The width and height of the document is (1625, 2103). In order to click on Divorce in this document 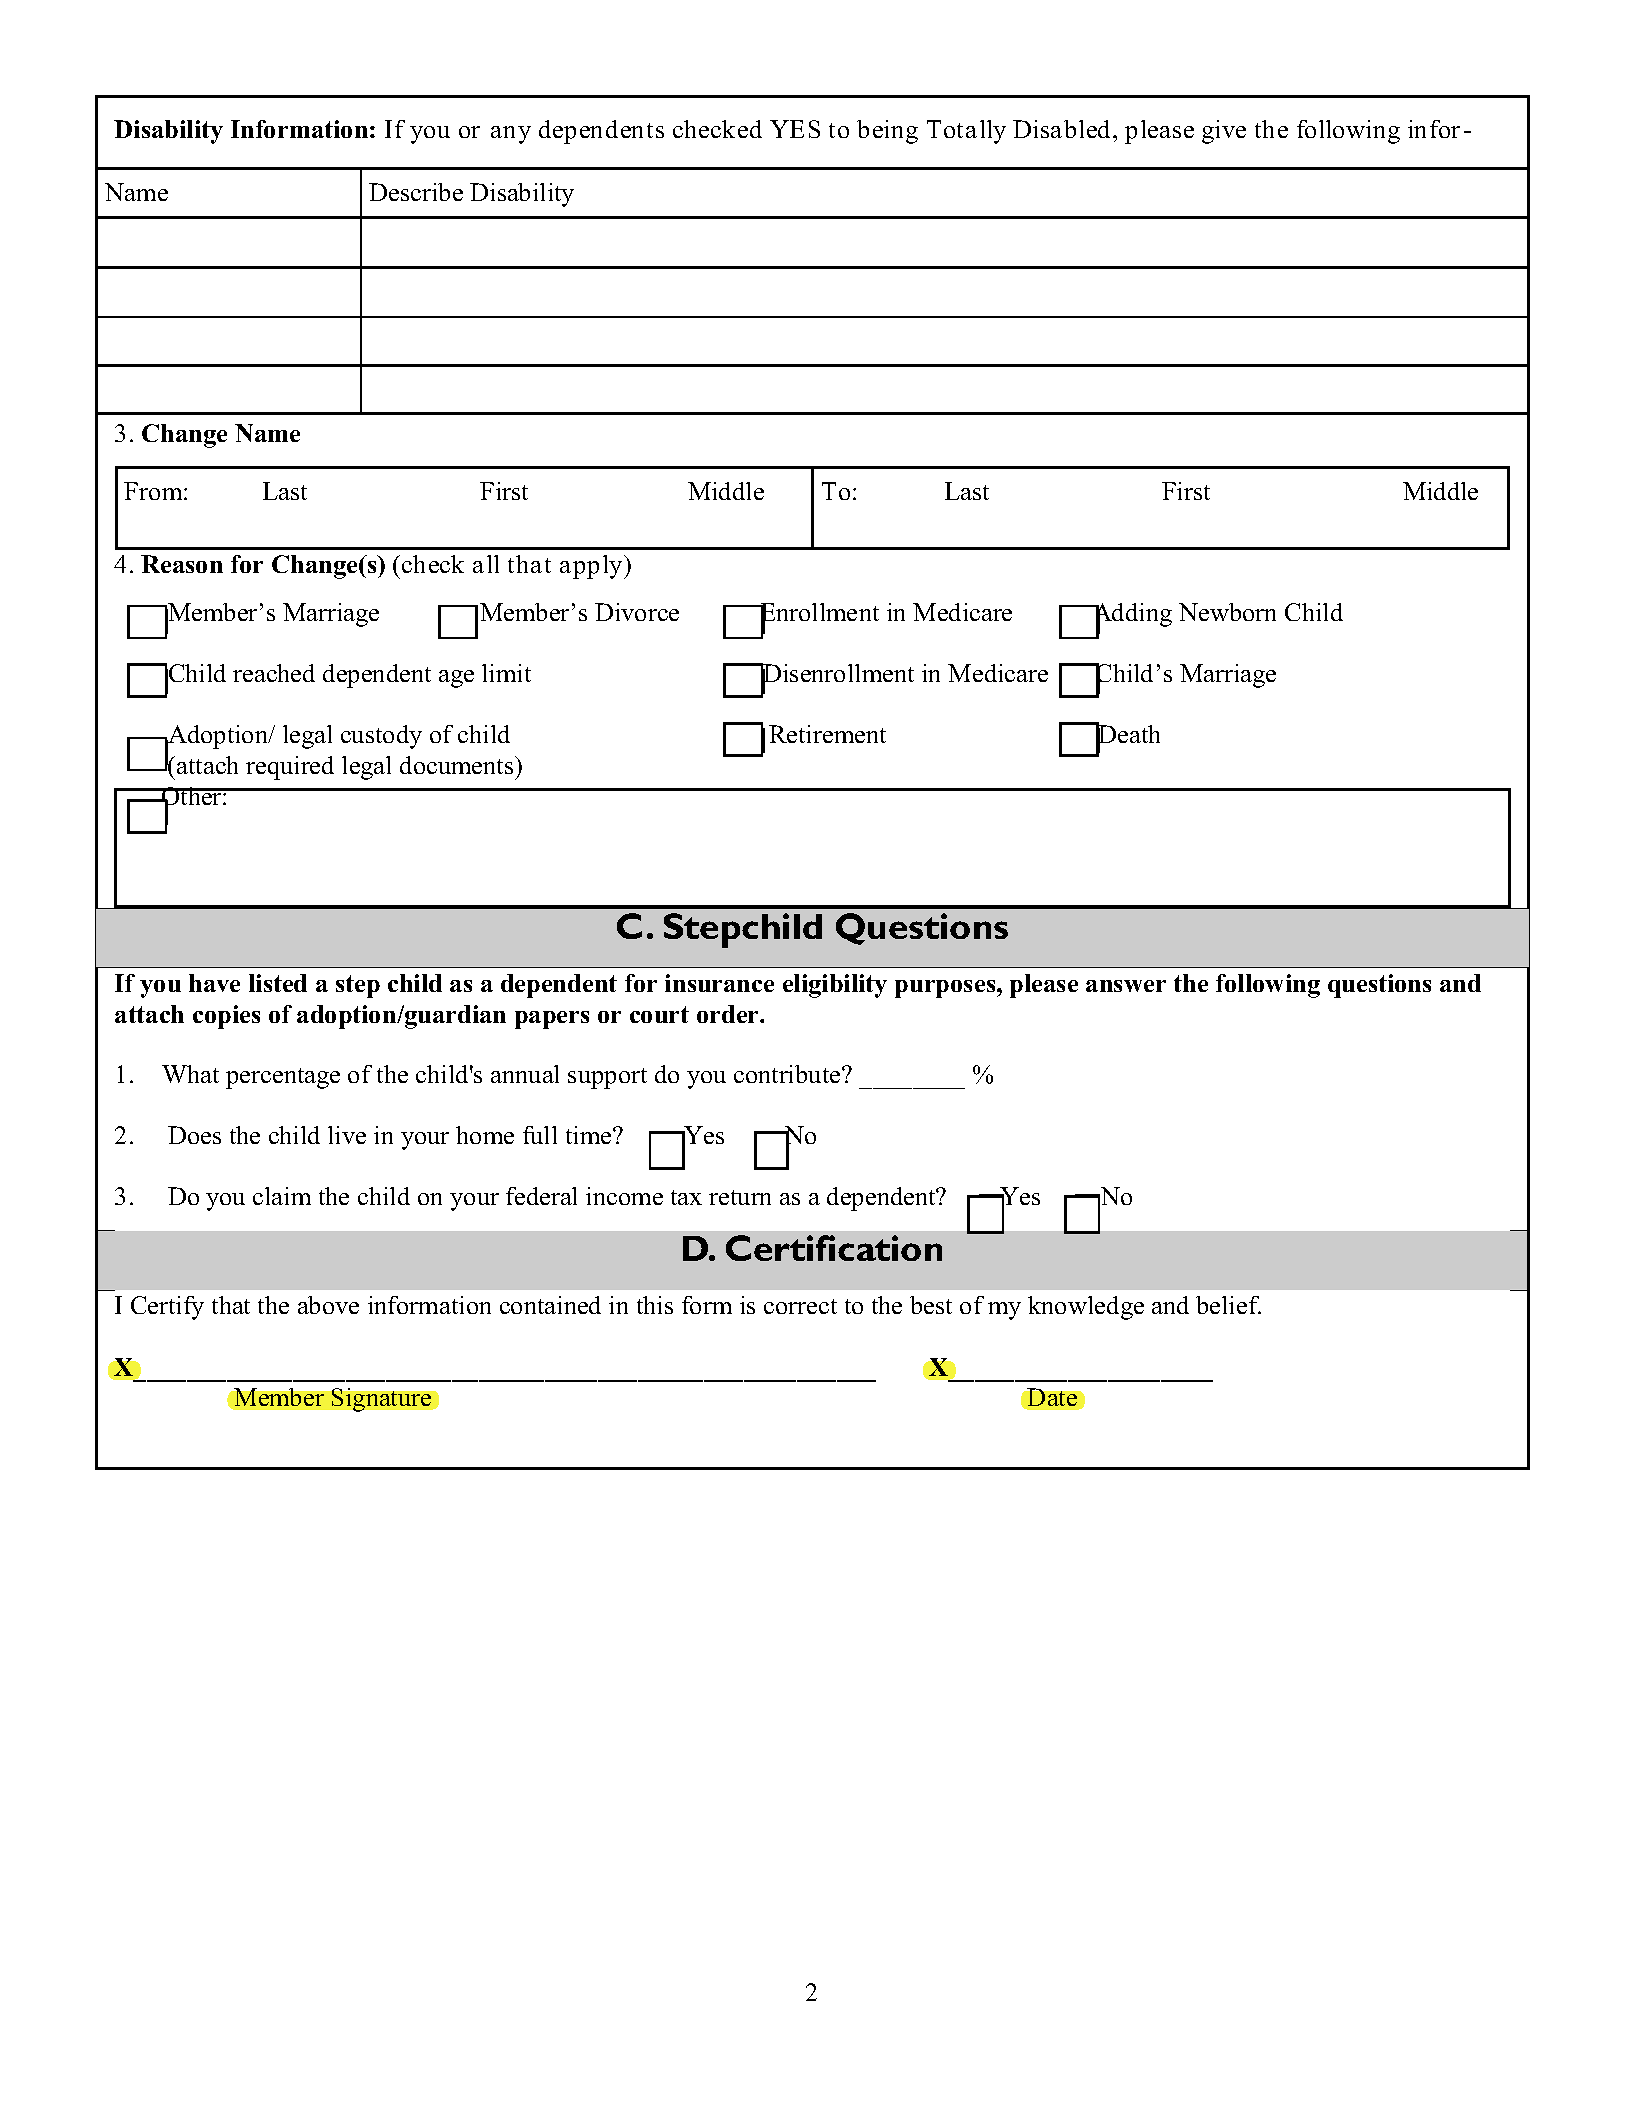, I will do `click(637, 612)`.
